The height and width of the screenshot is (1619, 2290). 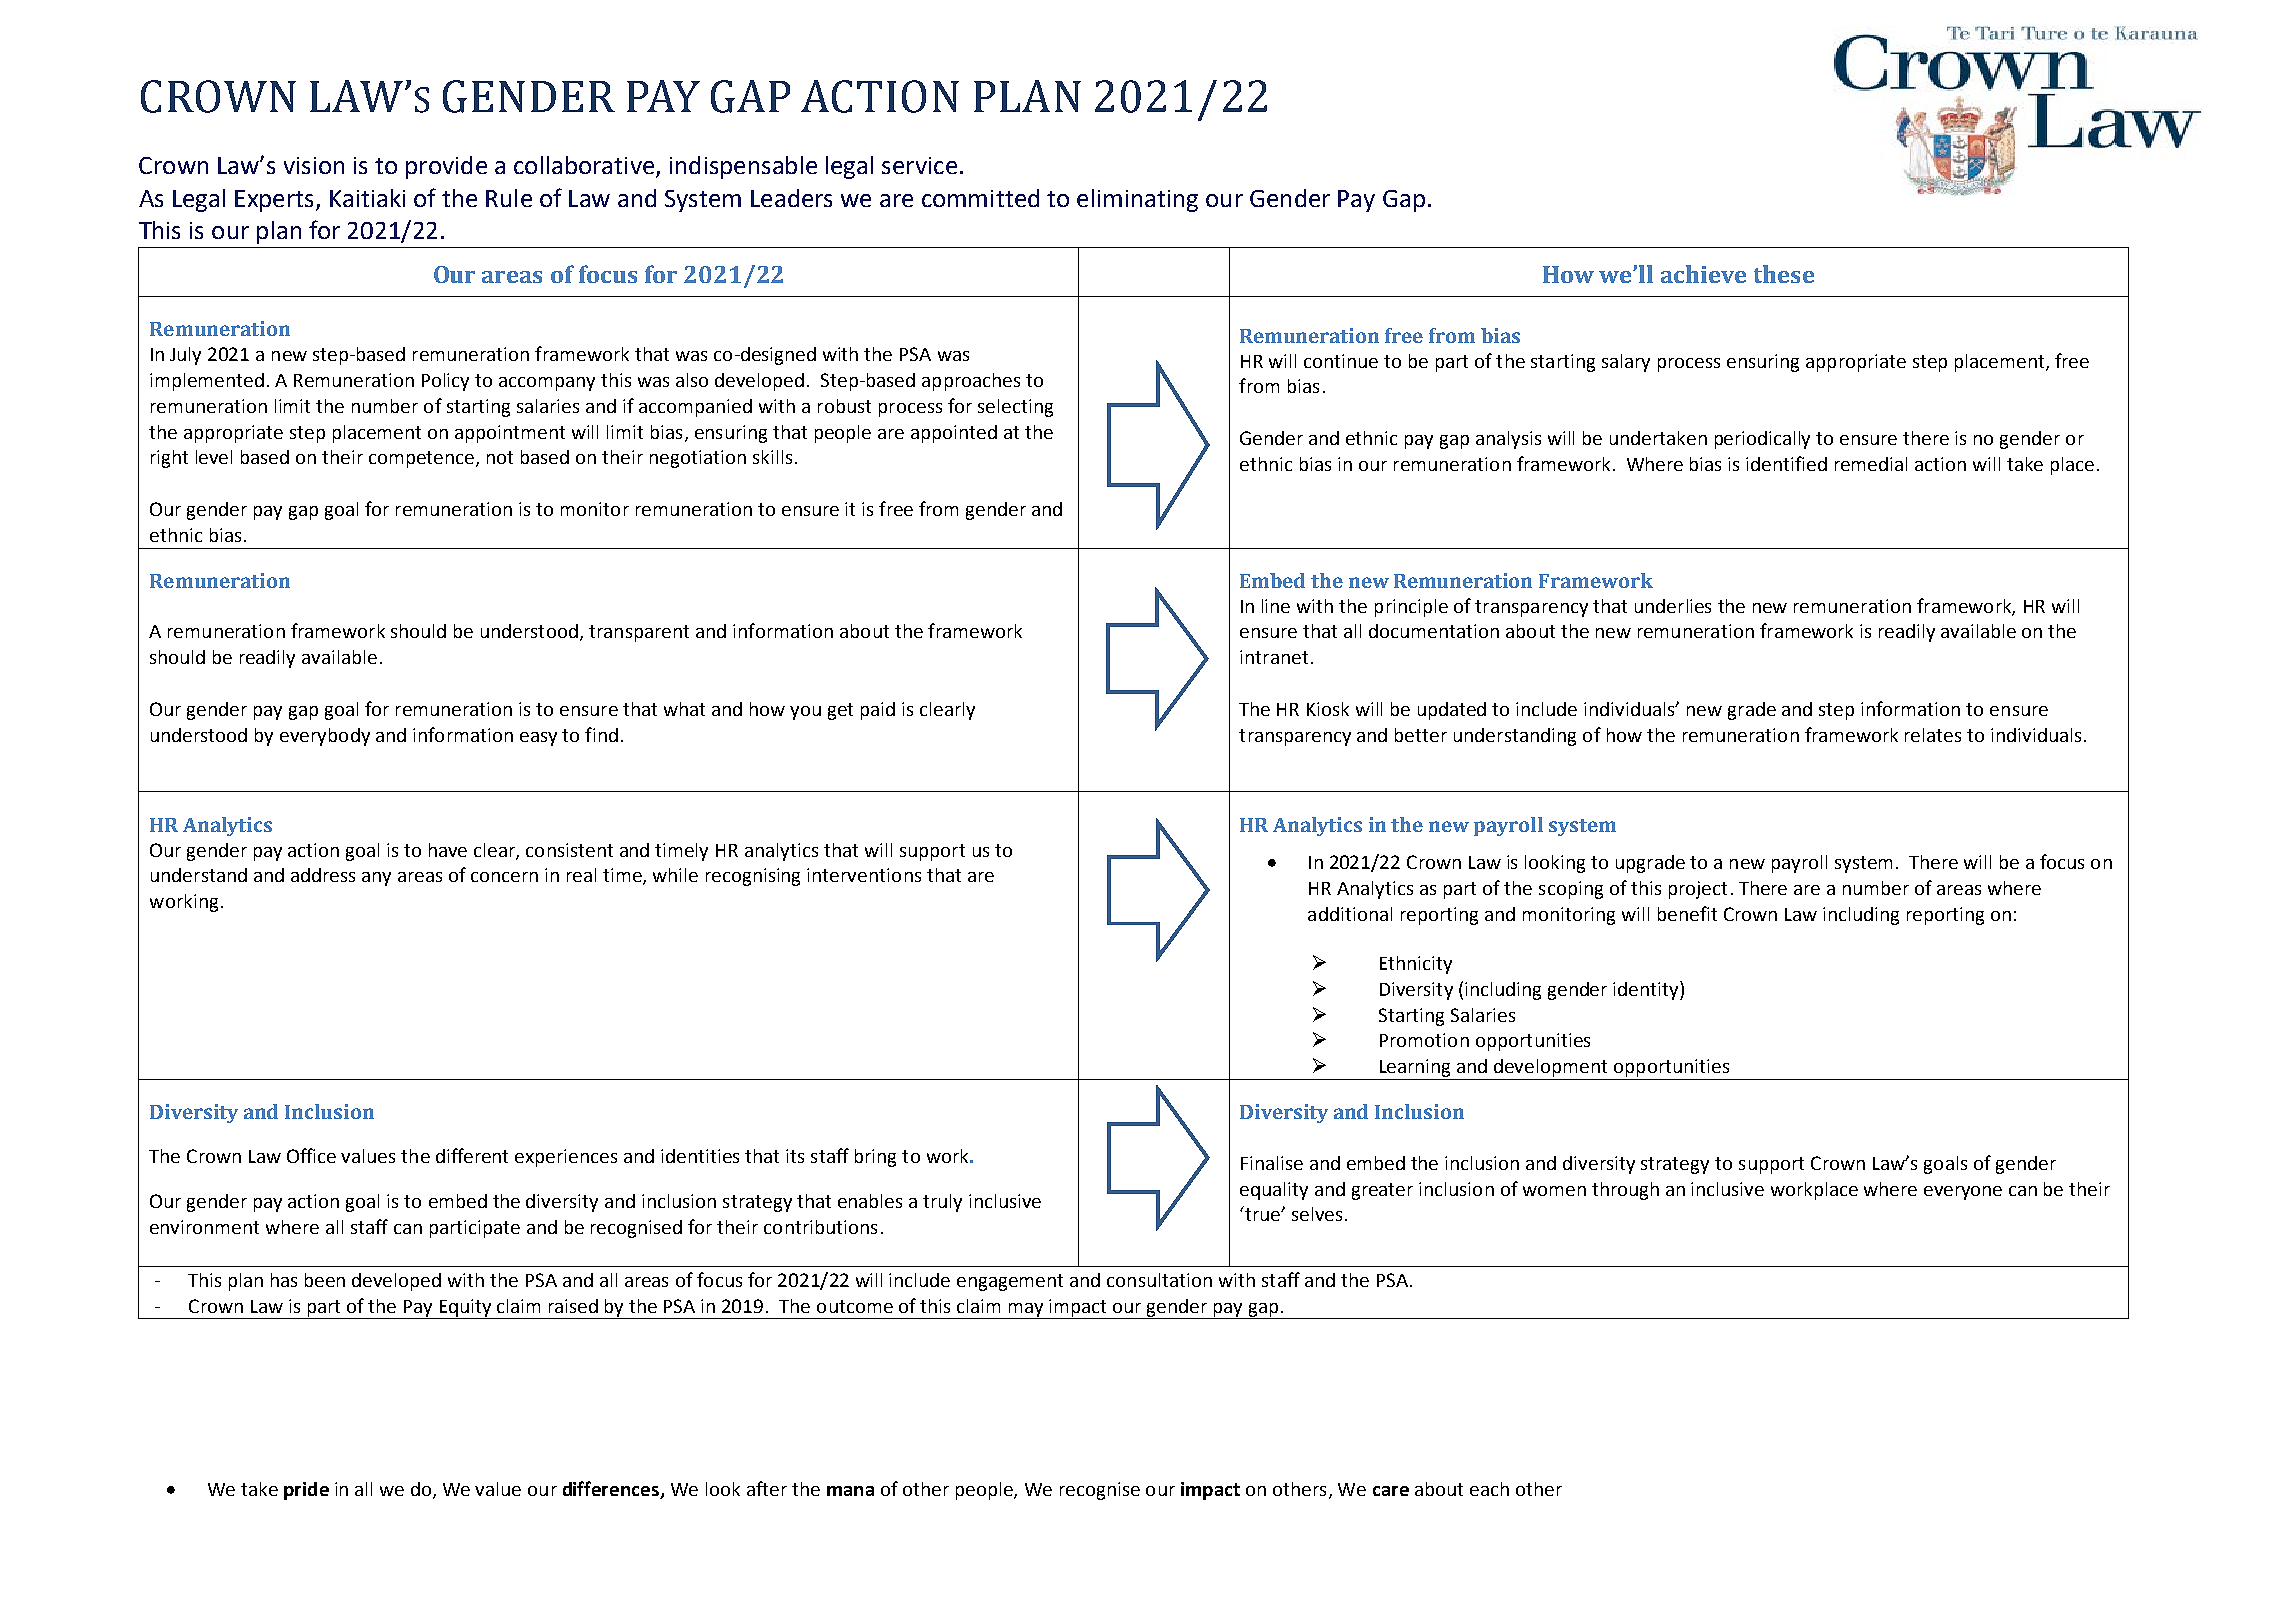 What do you see at coordinates (448, 850) in the screenshot?
I see `have` at bounding box center [448, 850].
